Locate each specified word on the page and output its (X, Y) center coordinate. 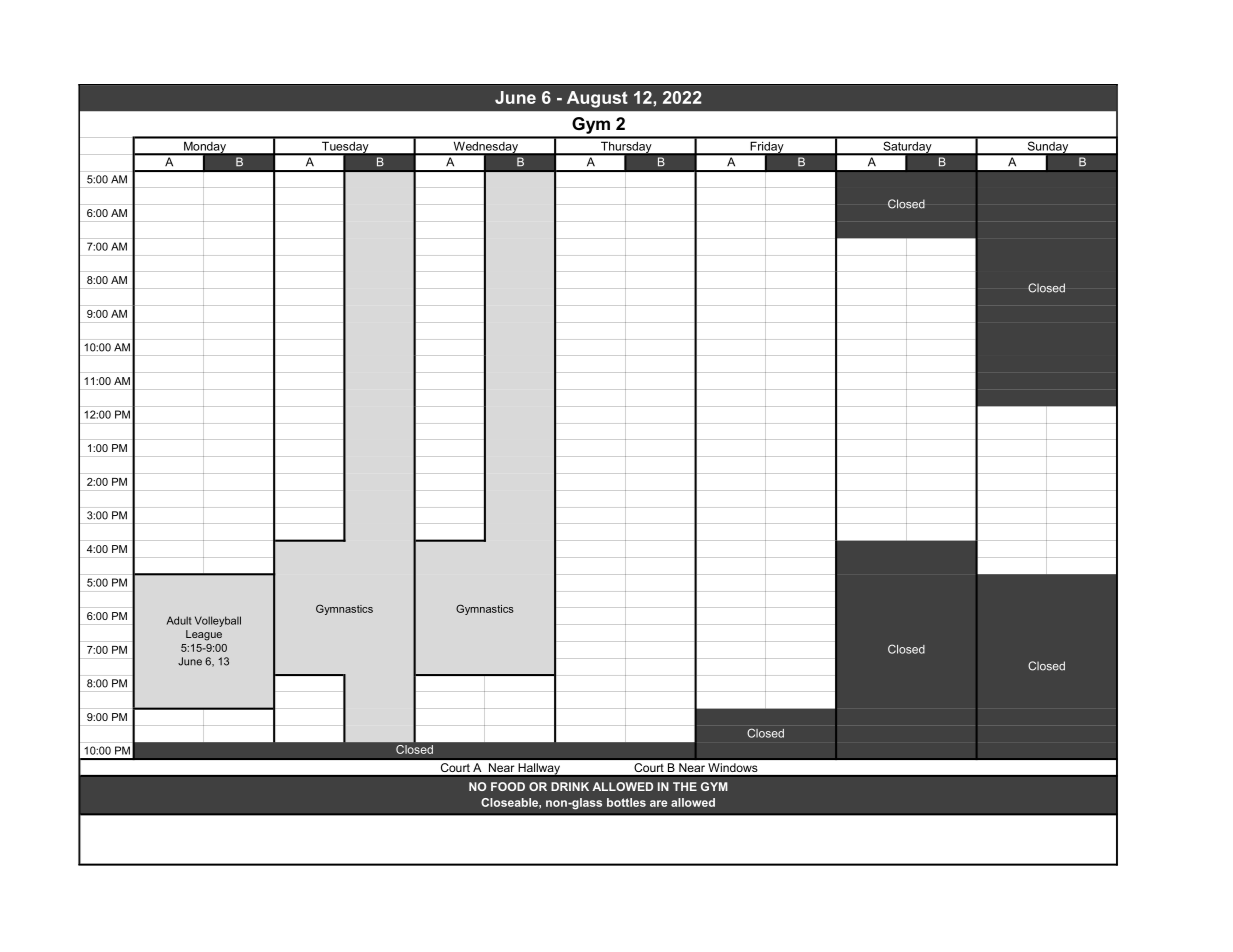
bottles (626, 802)
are (658, 803)
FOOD (508, 786)
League (204, 635)
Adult (179, 620)
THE (685, 786)
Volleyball (218, 621)
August (597, 99)
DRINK (570, 786)
